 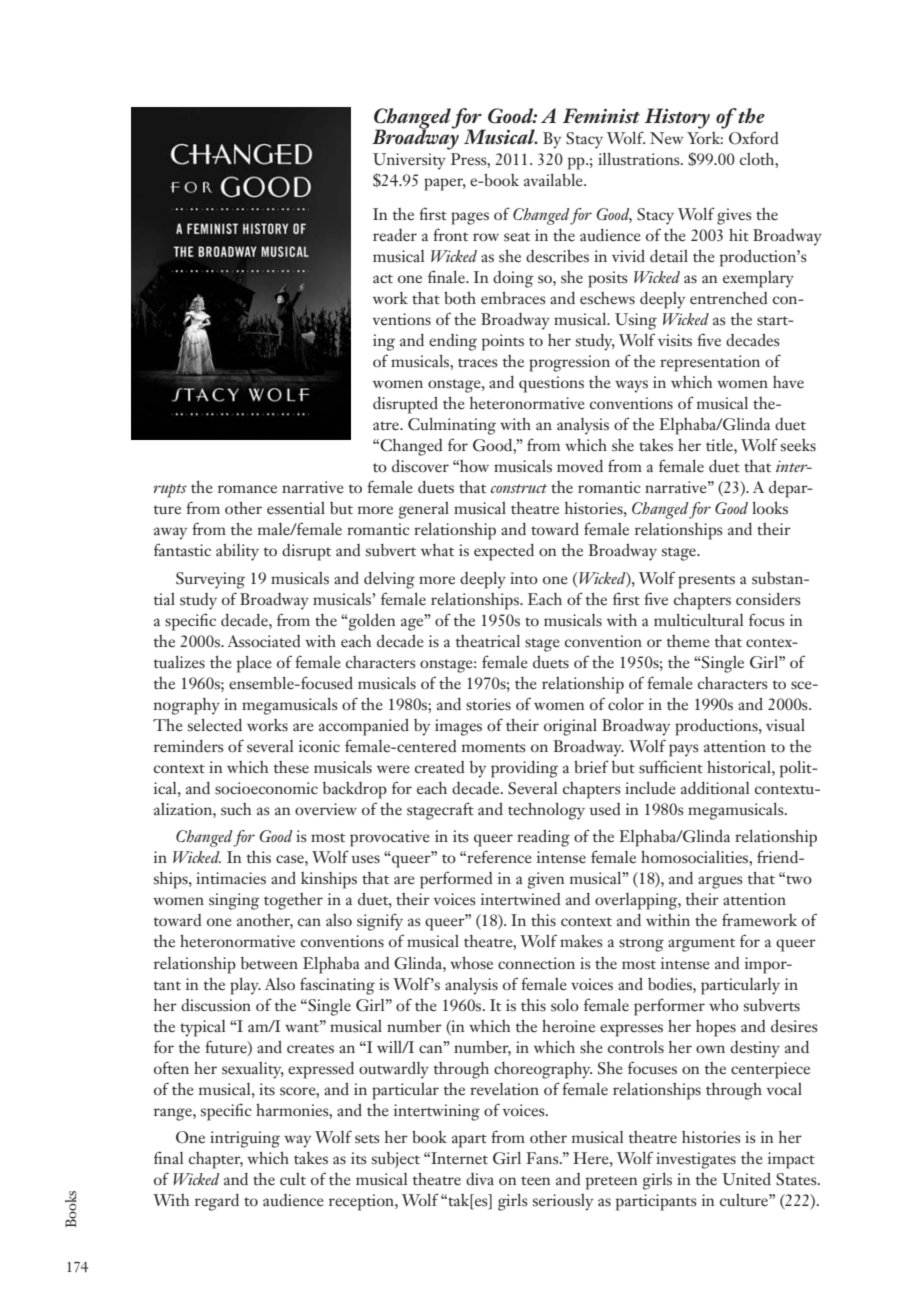 What do you see at coordinates (688, 641) in the page?
I see `theme` at bounding box center [688, 641].
